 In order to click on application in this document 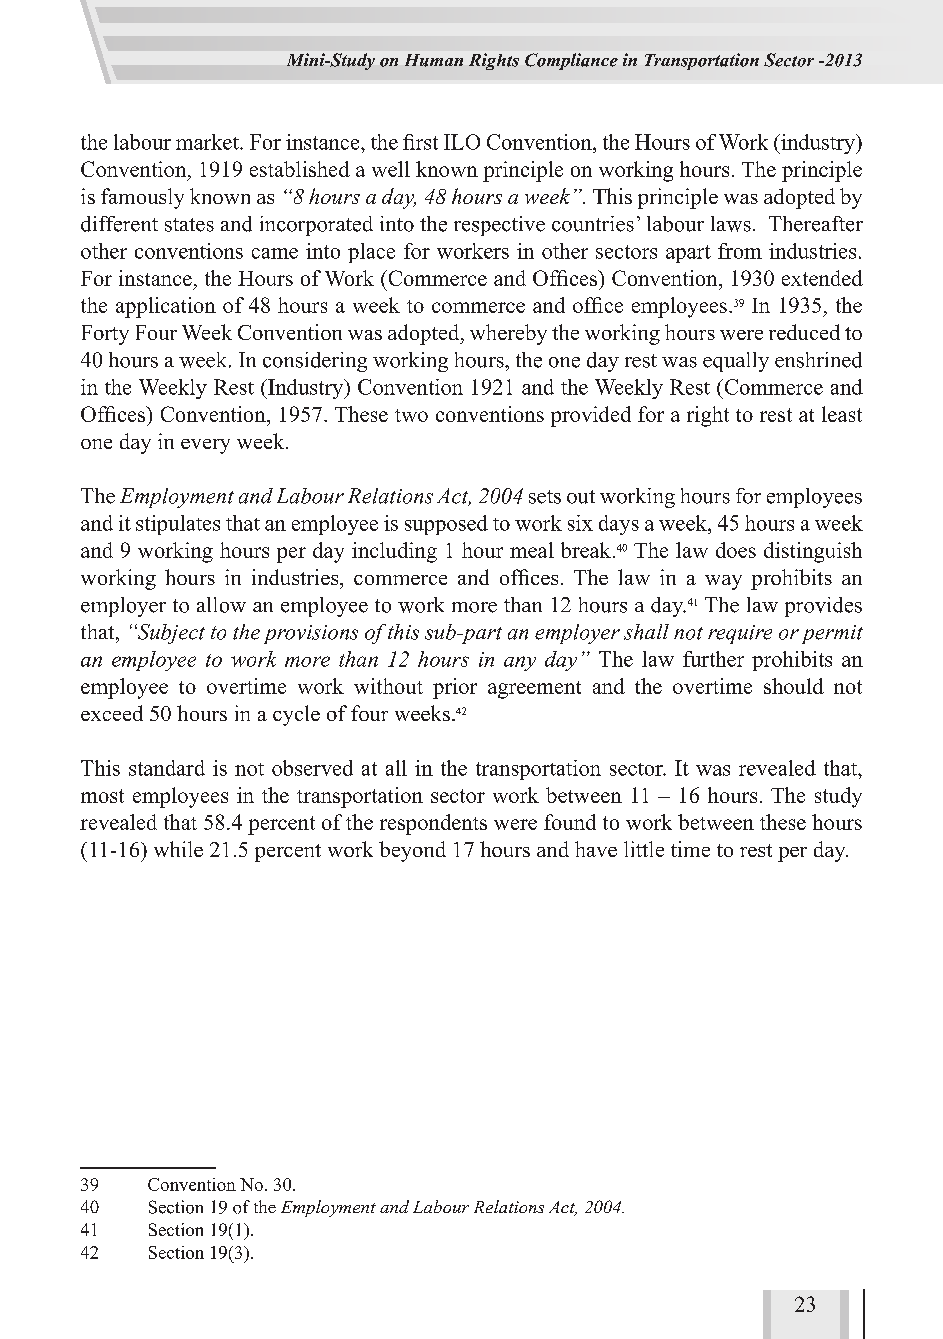, I will do `click(166, 307)`.
